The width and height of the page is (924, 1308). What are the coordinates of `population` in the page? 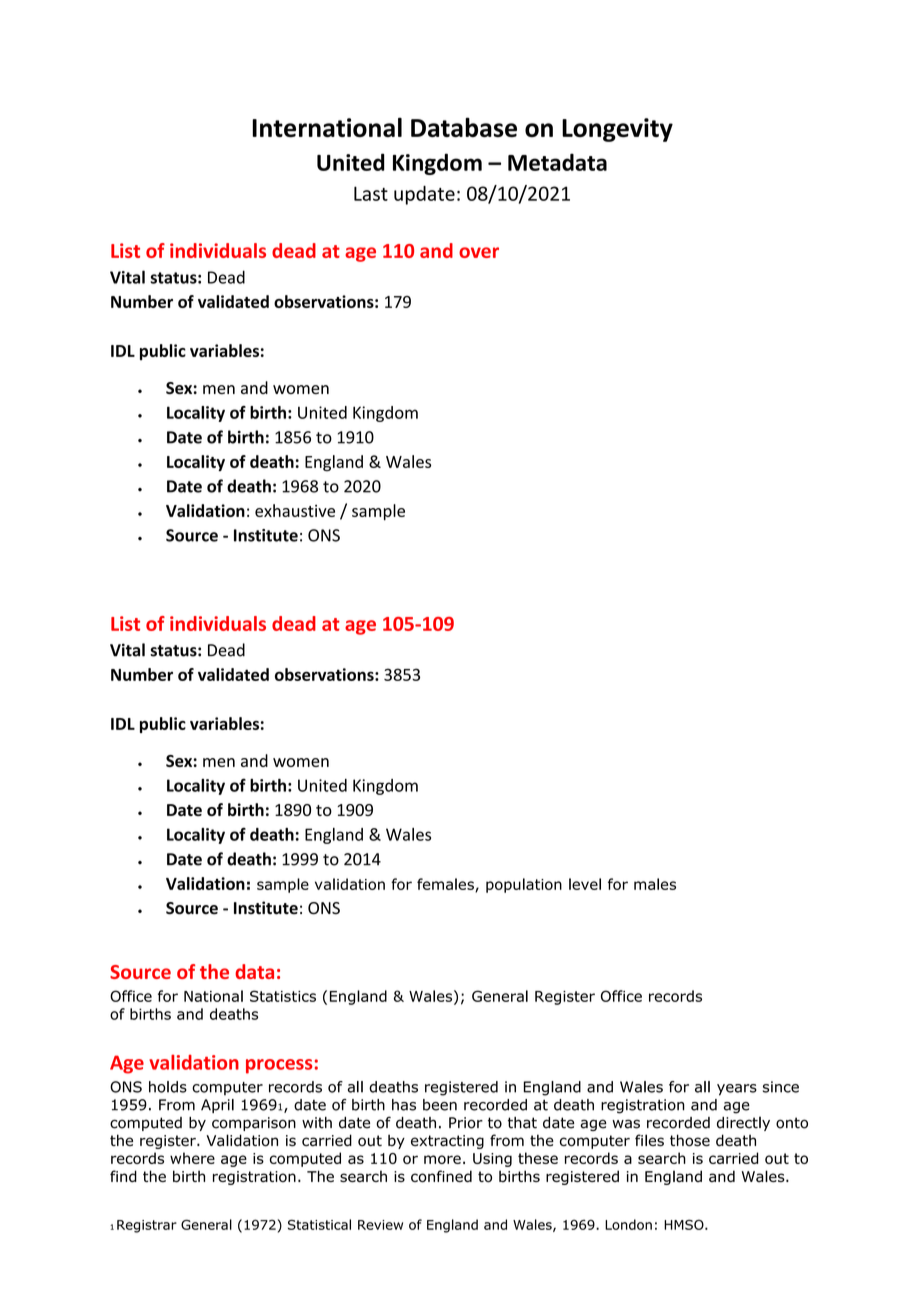 It's located at (524, 885).
